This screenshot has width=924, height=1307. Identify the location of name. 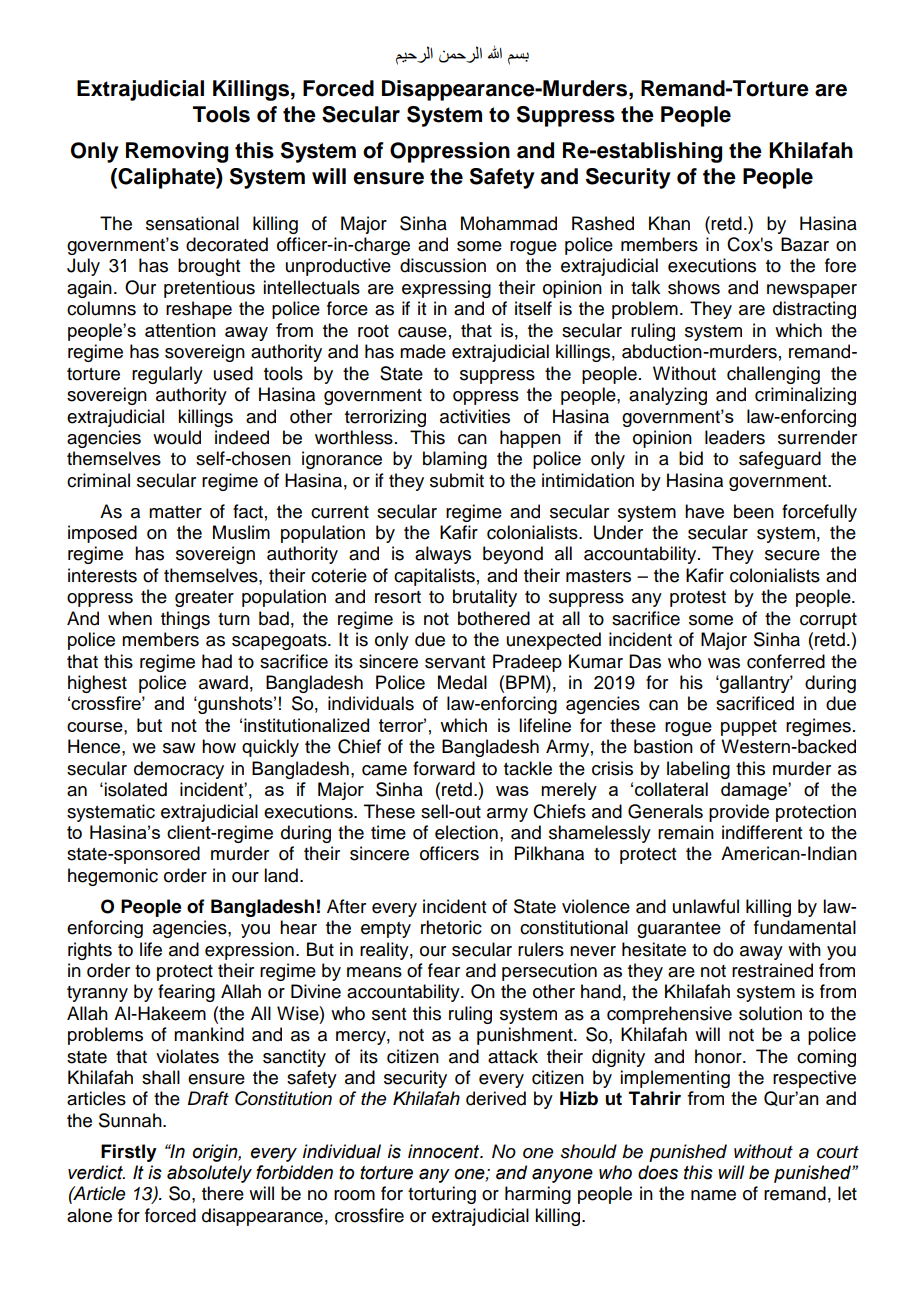
(713, 1195).
